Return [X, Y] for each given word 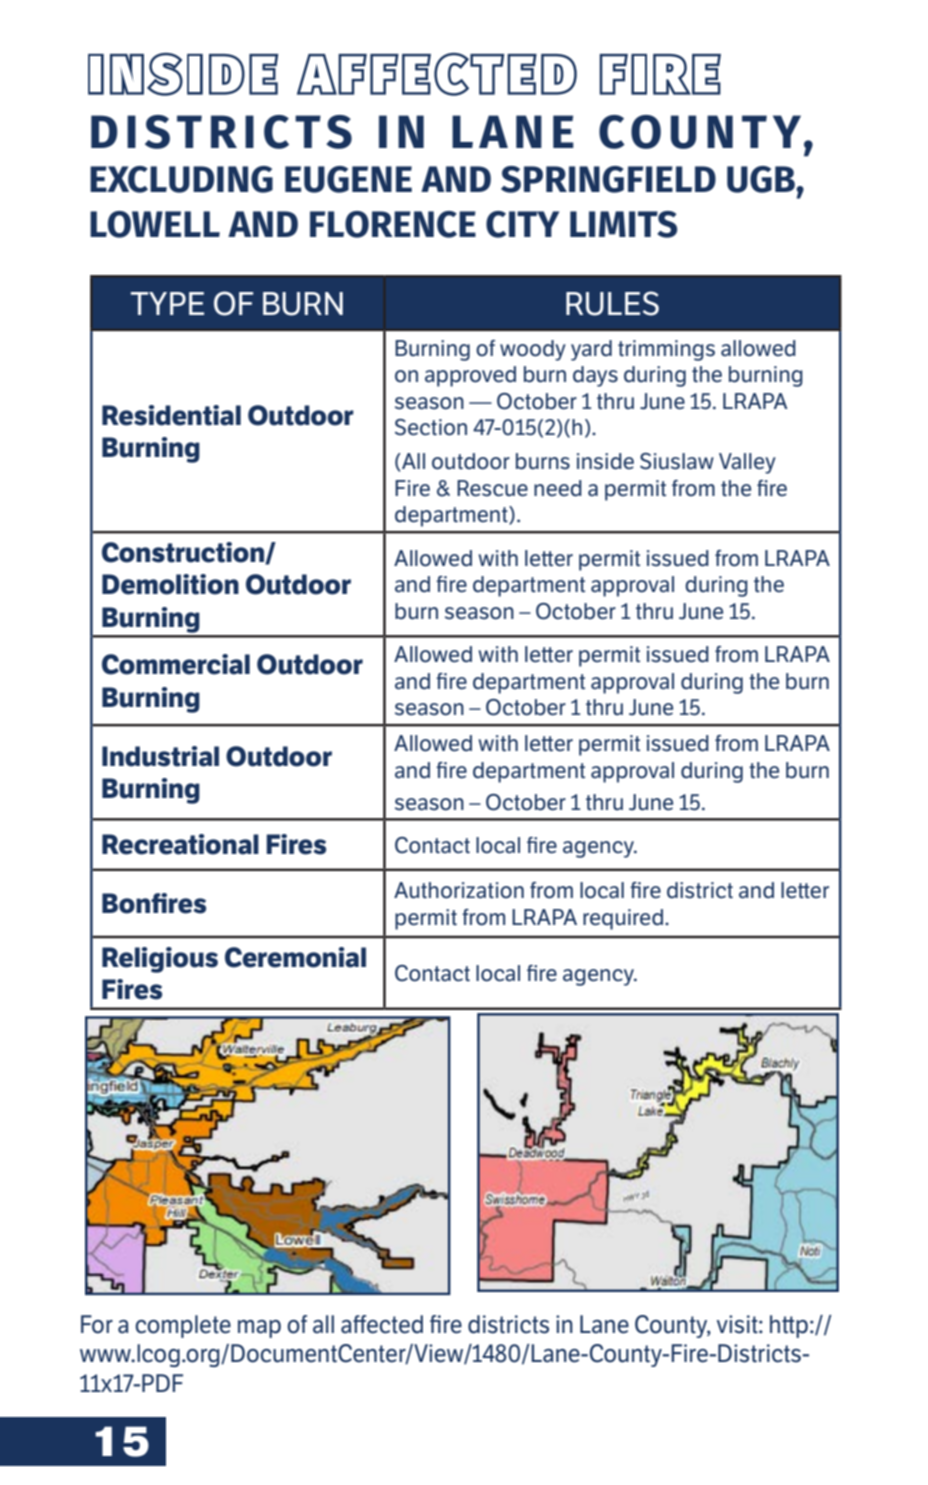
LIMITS [623, 224]
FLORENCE [393, 224]
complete [183, 1326]
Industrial [160, 756]
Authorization [459, 890]
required [623, 919]
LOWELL [155, 224]
